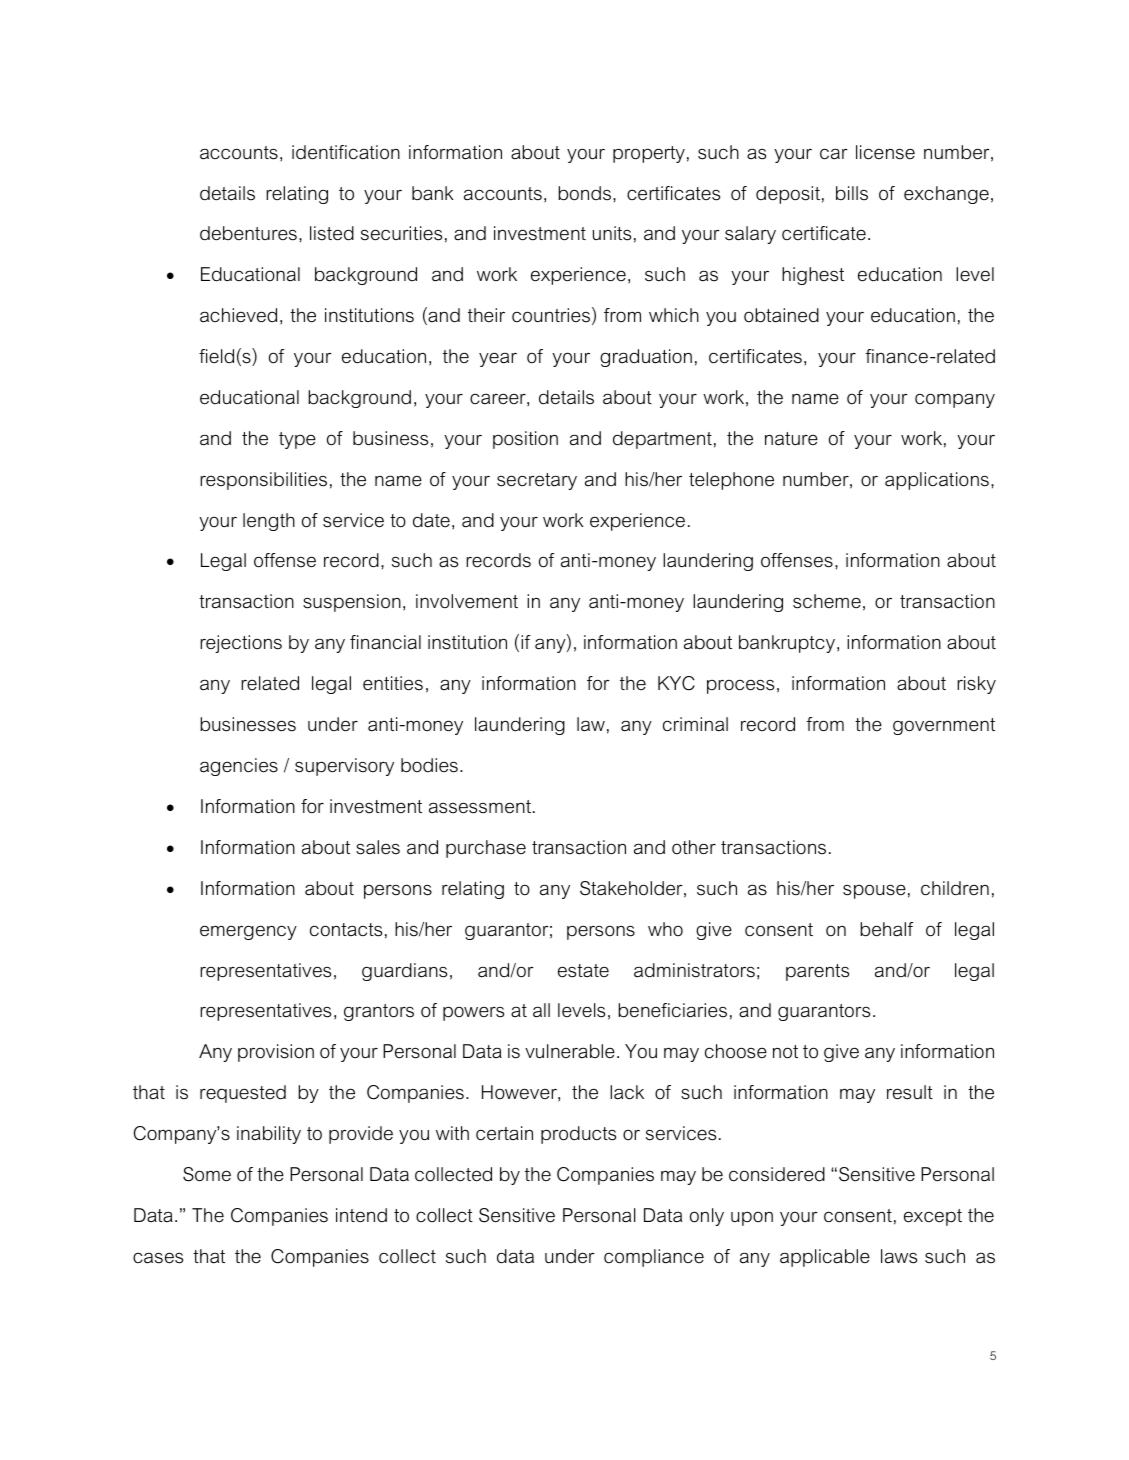  What do you see at coordinates (207, 1174) in the document?
I see `Some` at bounding box center [207, 1174].
